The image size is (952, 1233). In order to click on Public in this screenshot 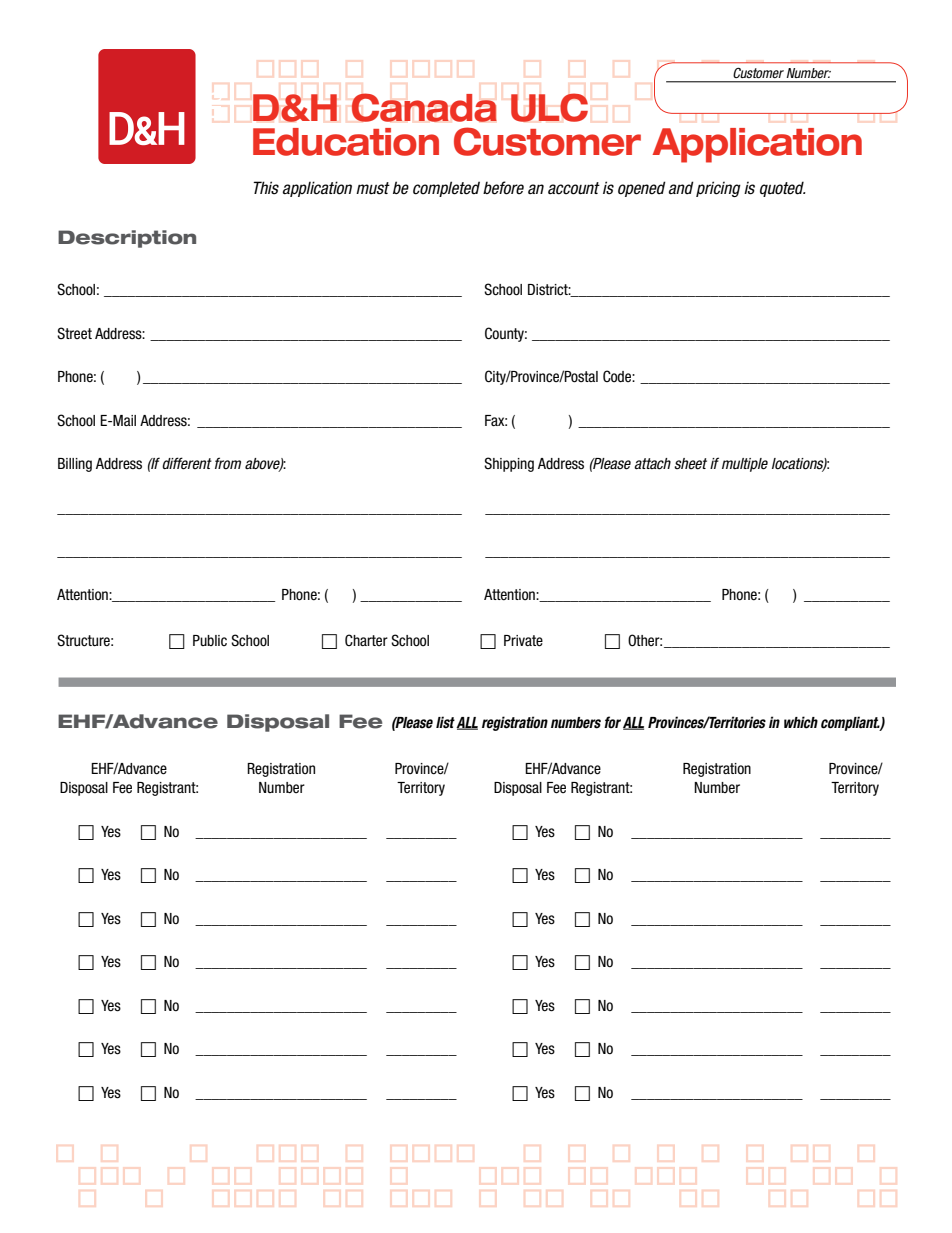, I will do `click(210, 640)`.
